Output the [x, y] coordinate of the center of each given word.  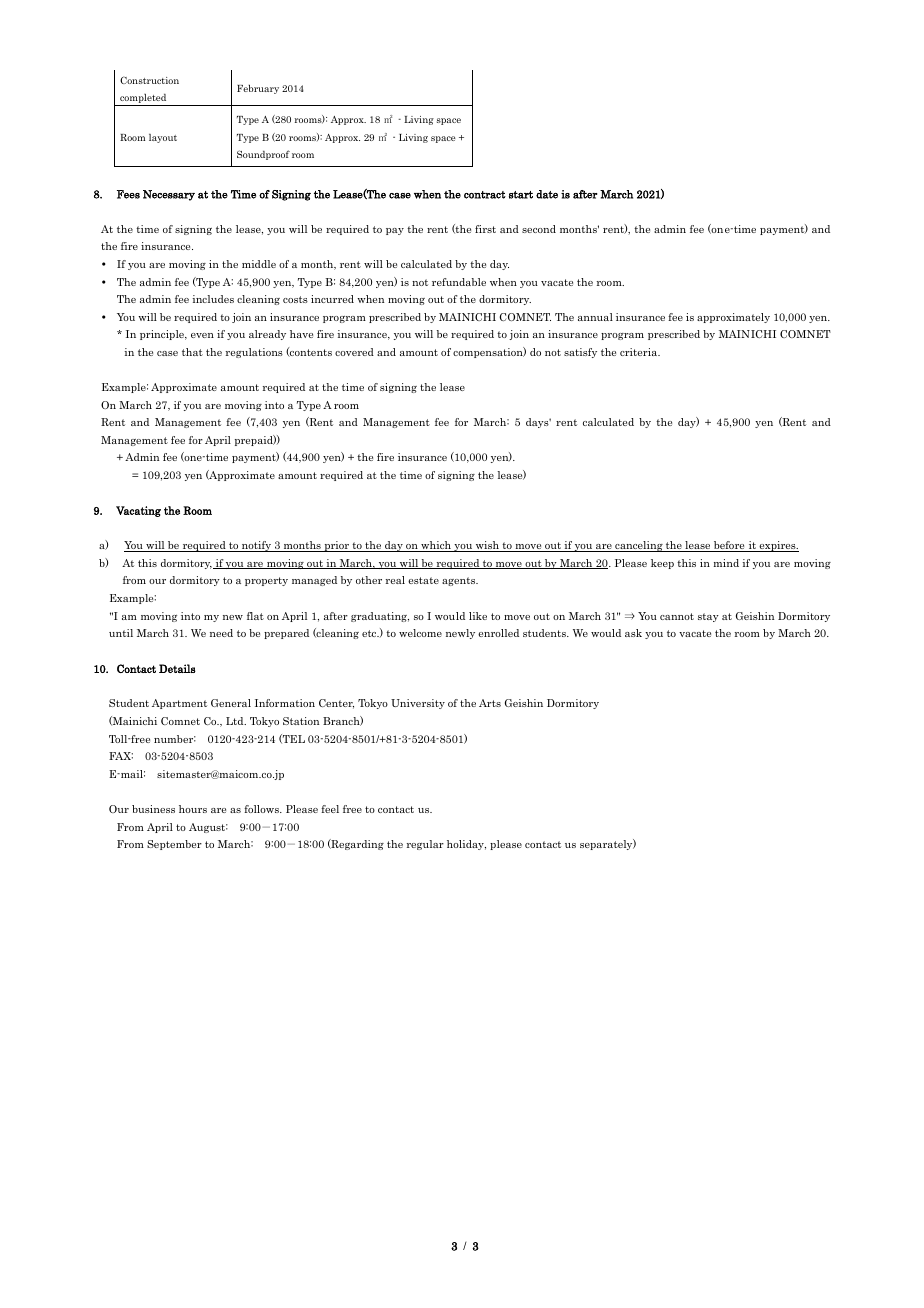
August [208, 828]
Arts [490, 703]
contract [485, 195]
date [547, 194]
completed [143, 100]
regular [425, 845]
